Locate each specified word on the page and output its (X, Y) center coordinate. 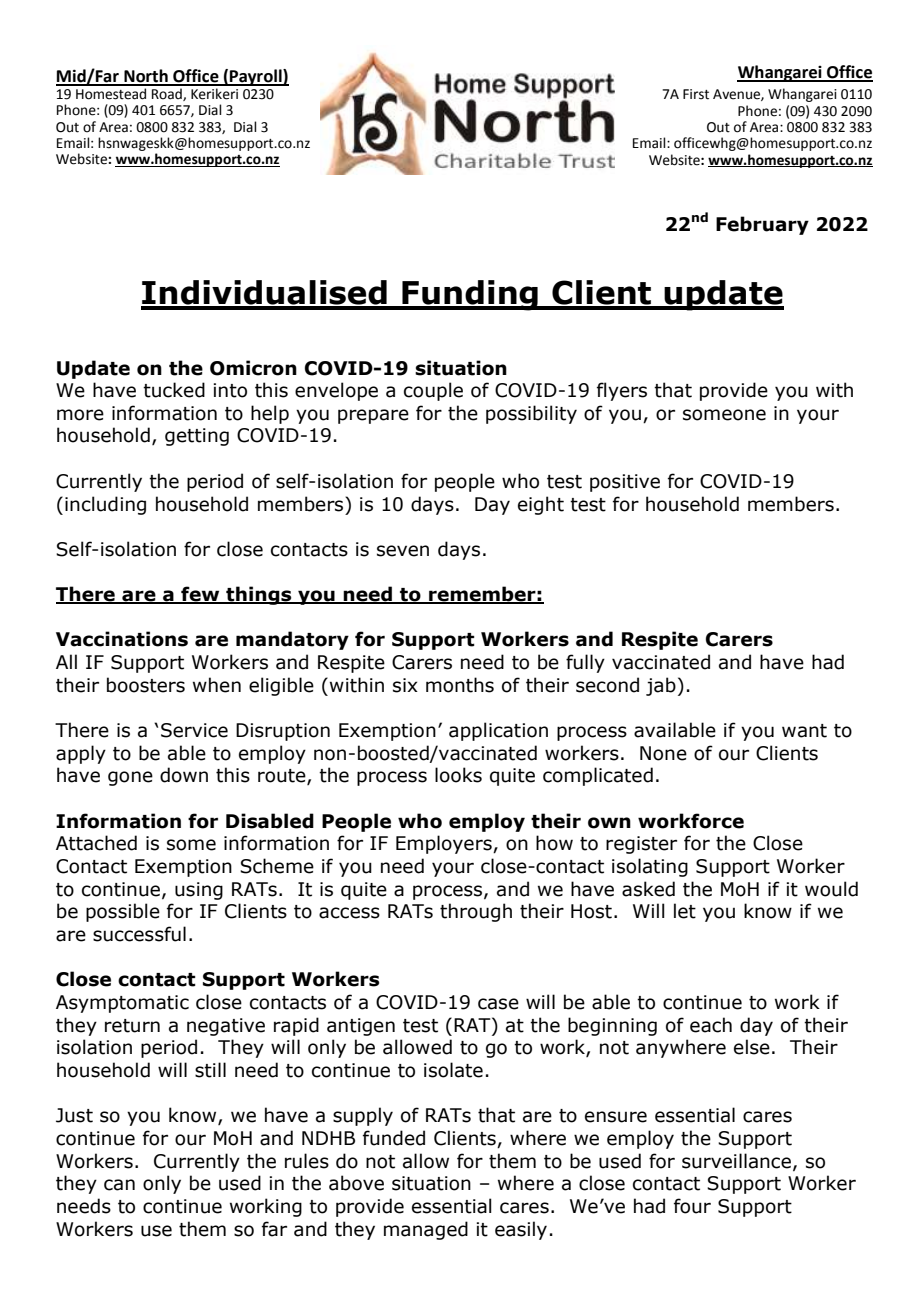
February (762, 225)
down (184, 775)
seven (403, 551)
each (711, 1025)
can (119, 1185)
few (200, 595)
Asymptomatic (122, 1004)
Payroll (256, 77)
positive (625, 483)
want (804, 731)
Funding (470, 295)
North (146, 77)
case (498, 1004)
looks (458, 775)
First (696, 94)
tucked (174, 390)
